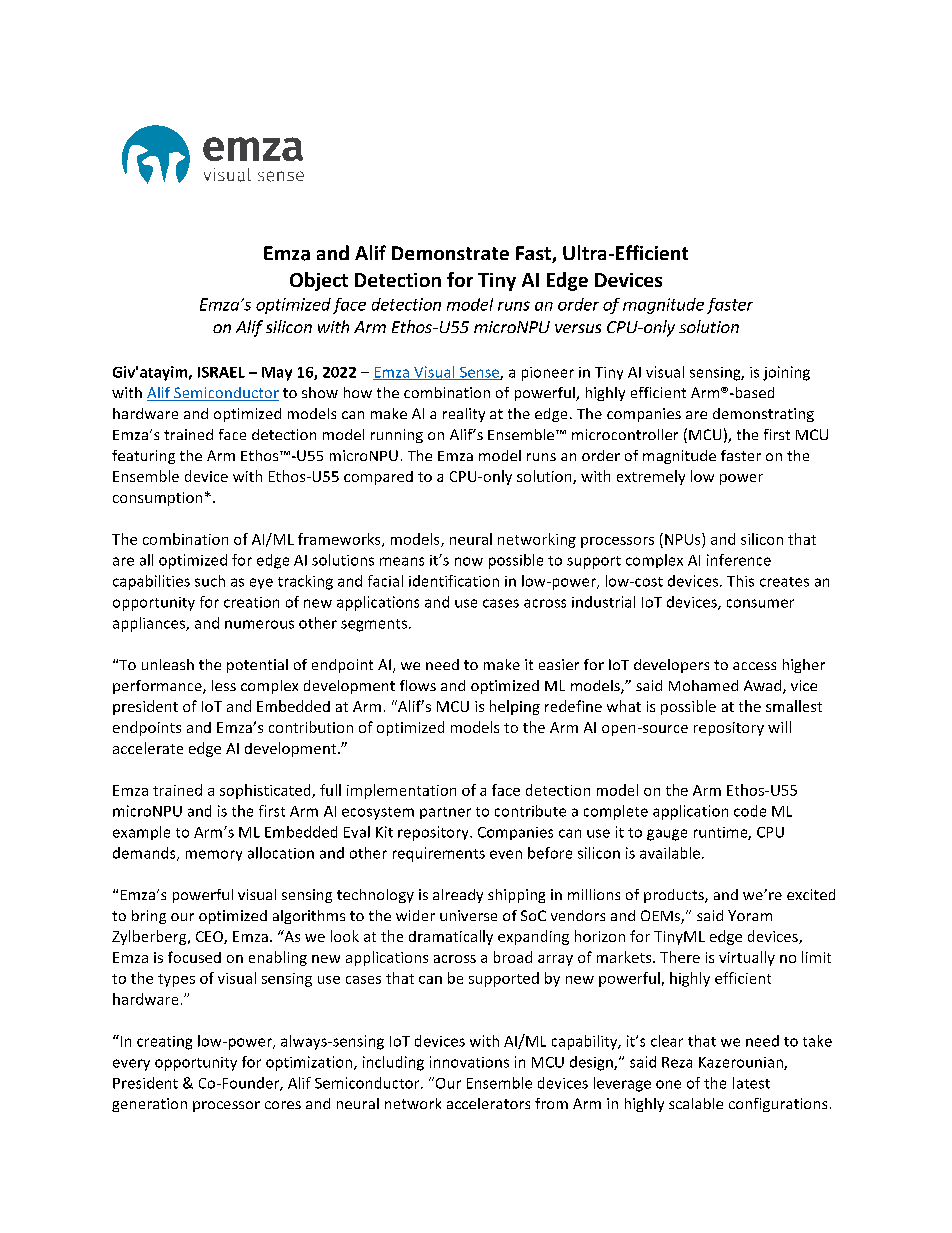 Image resolution: width=952 pixels, height=1233 pixels. I want to click on joining, so click(786, 373).
